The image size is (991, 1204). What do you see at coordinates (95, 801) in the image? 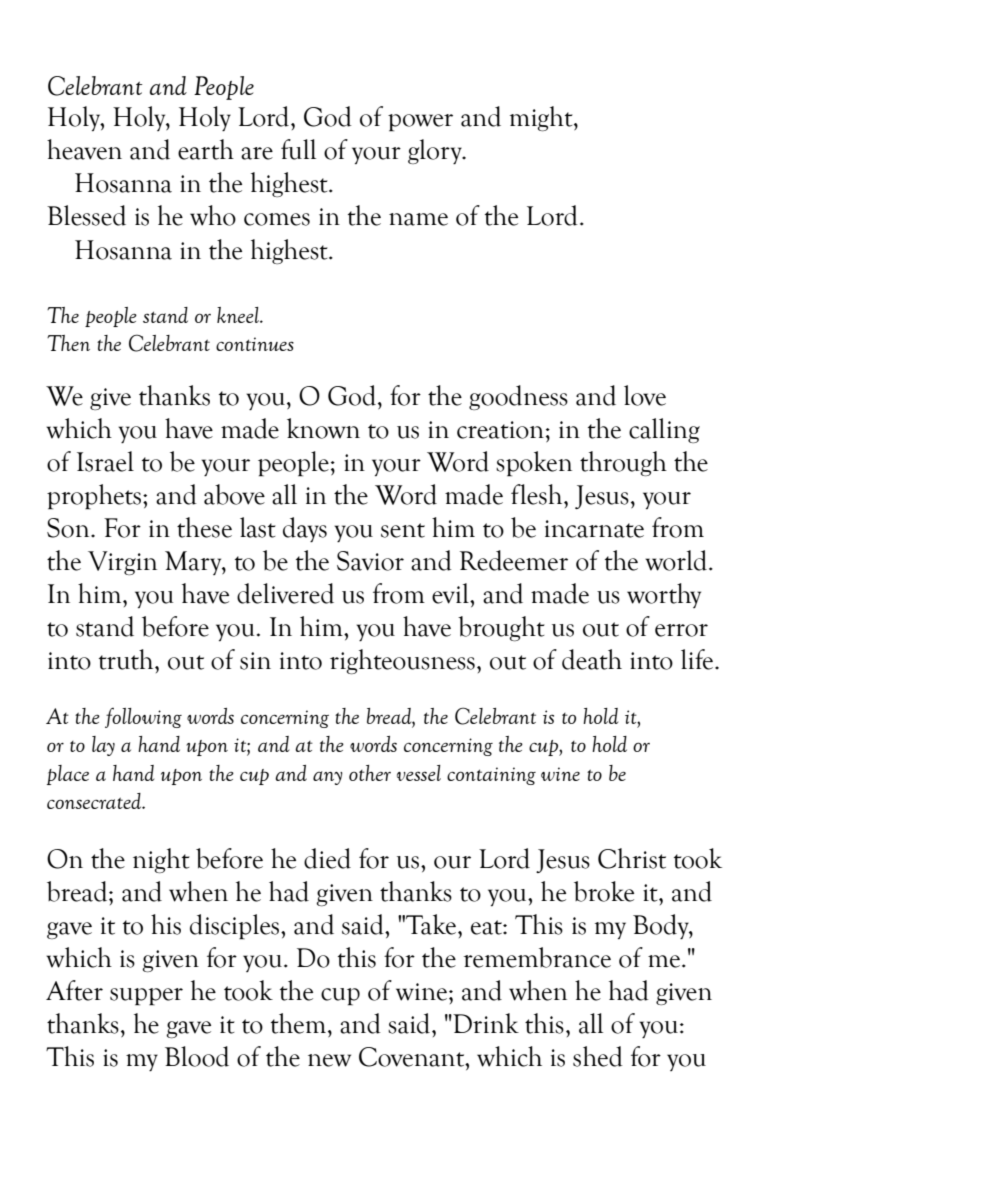
I see `consecrated` at bounding box center [95, 801].
